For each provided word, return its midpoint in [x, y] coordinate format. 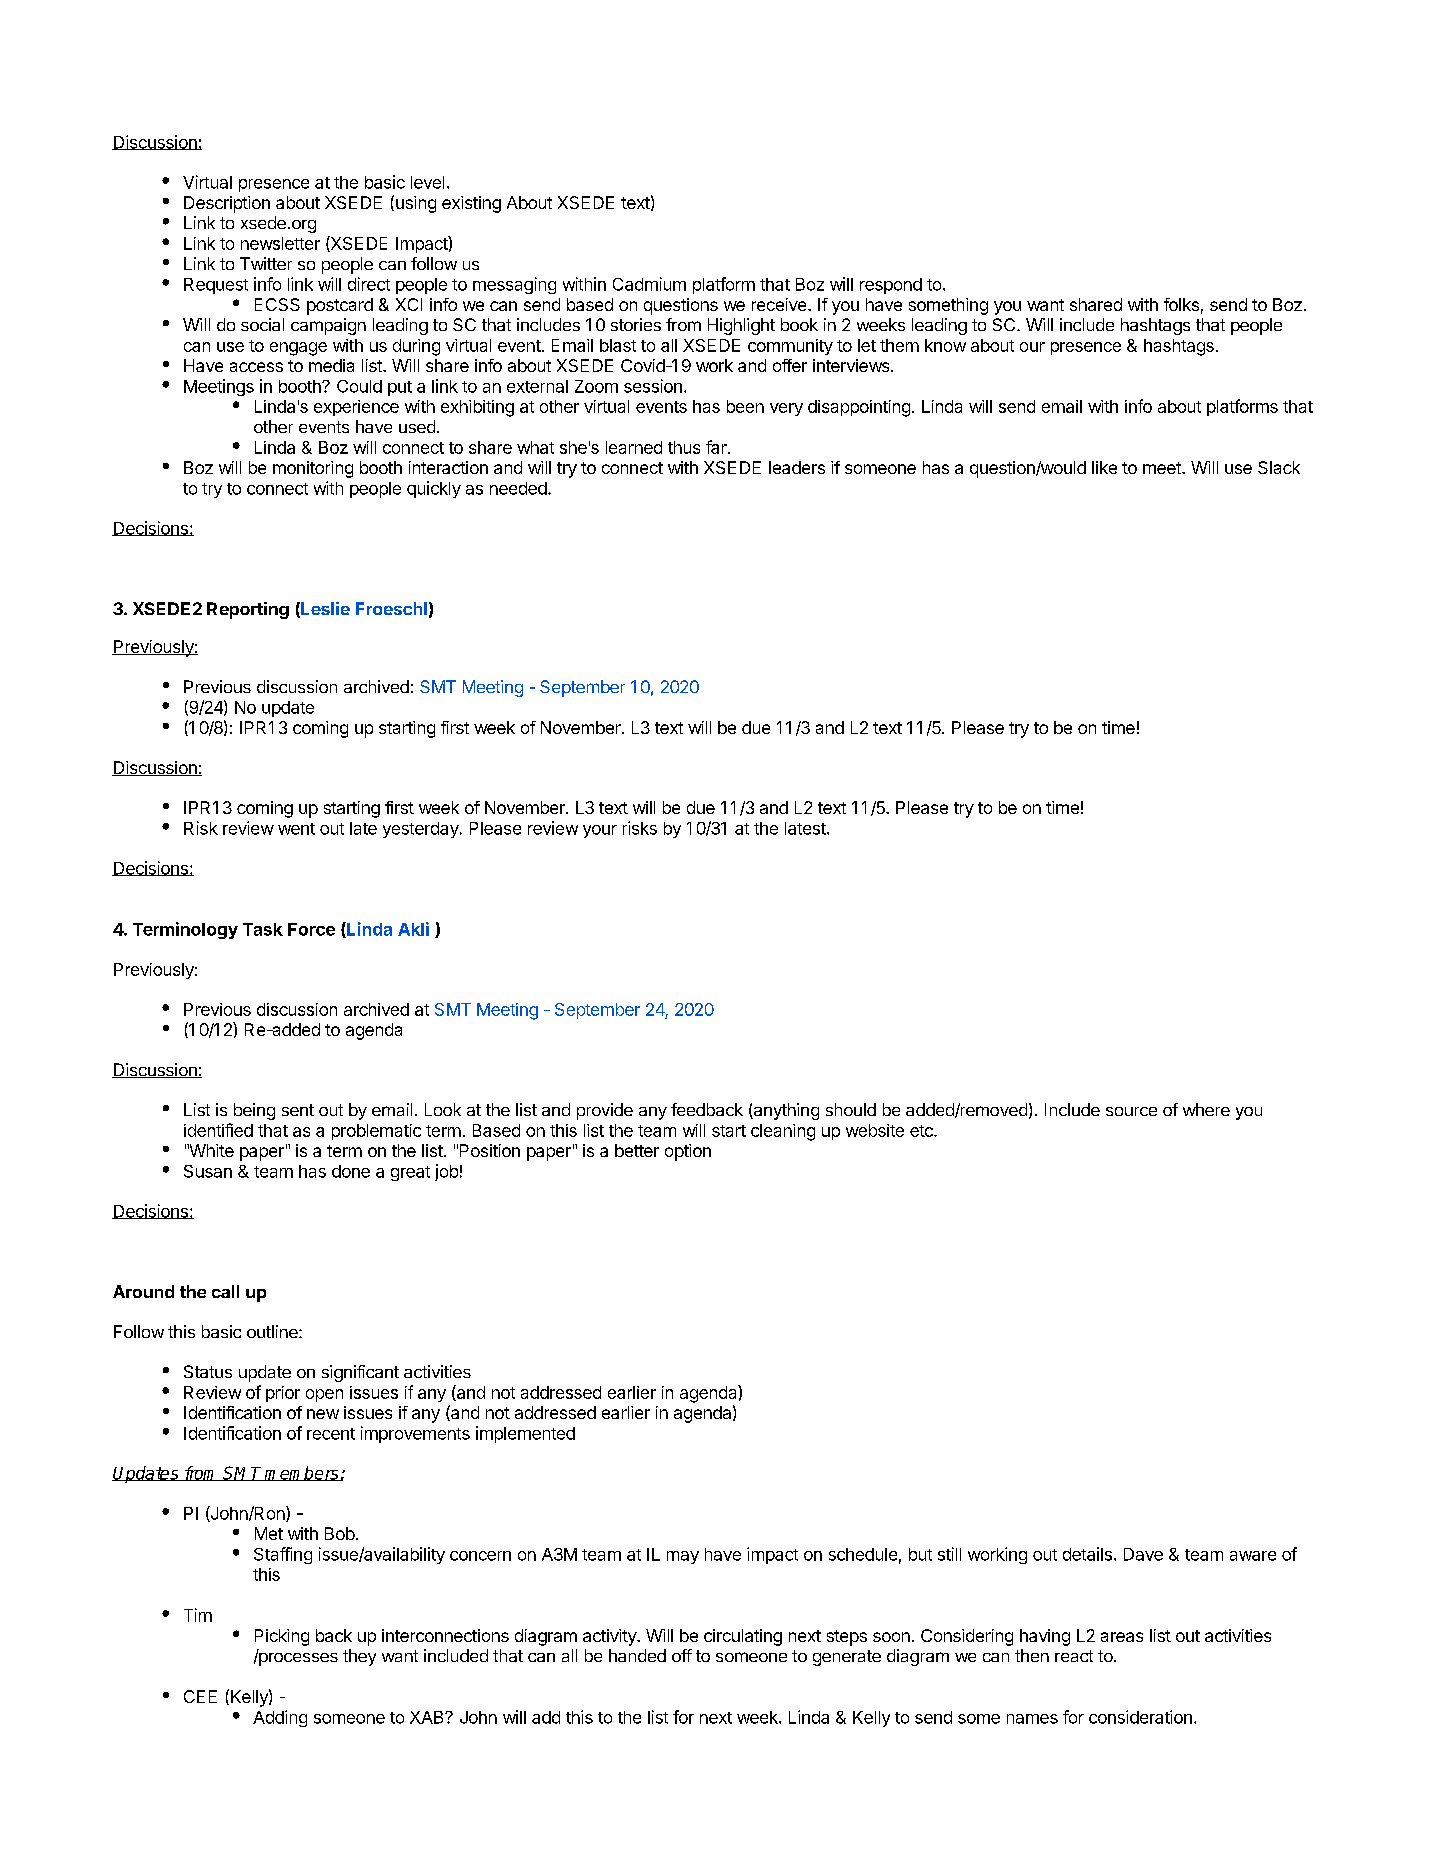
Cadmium [649, 284]
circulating [743, 1637]
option [688, 1152]
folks [1181, 304]
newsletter [280, 243]
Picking [282, 1637]
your [600, 831]
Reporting [248, 610]
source [1131, 1111]
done [351, 1171]
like [1104, 467]
